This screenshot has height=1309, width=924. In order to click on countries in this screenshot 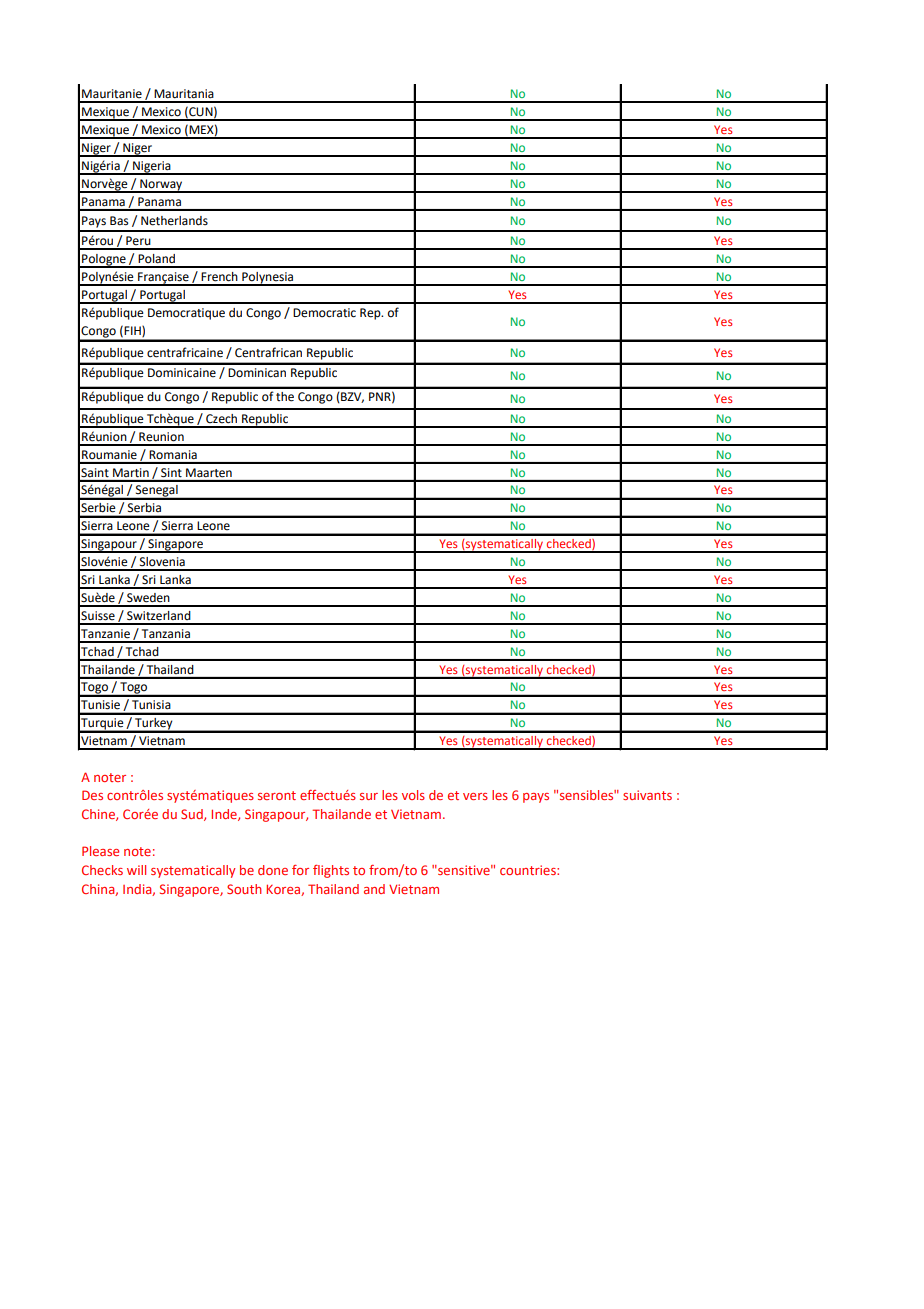, I will do `click(529, 870)`.
